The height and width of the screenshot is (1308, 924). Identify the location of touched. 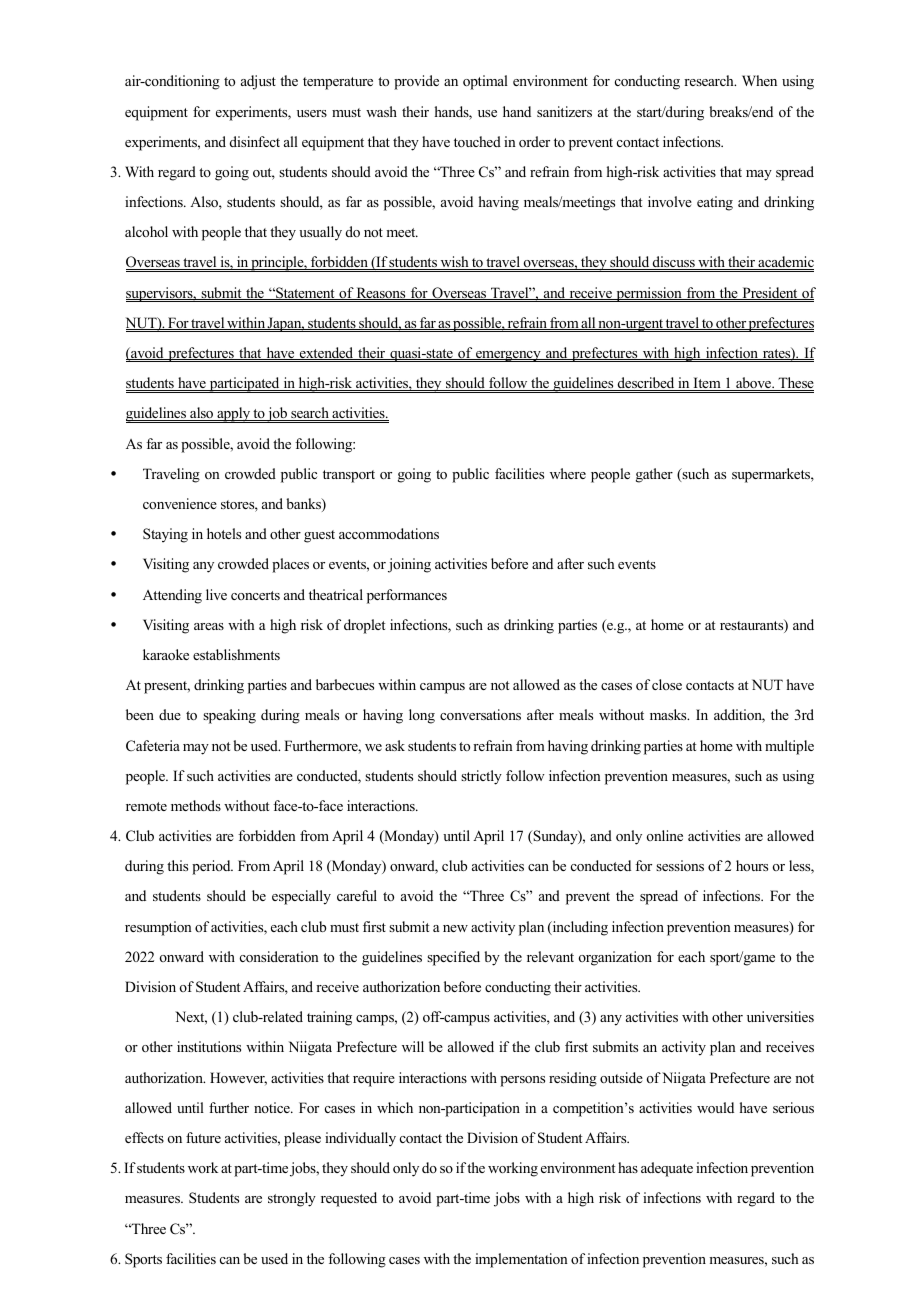
(477, 141).
